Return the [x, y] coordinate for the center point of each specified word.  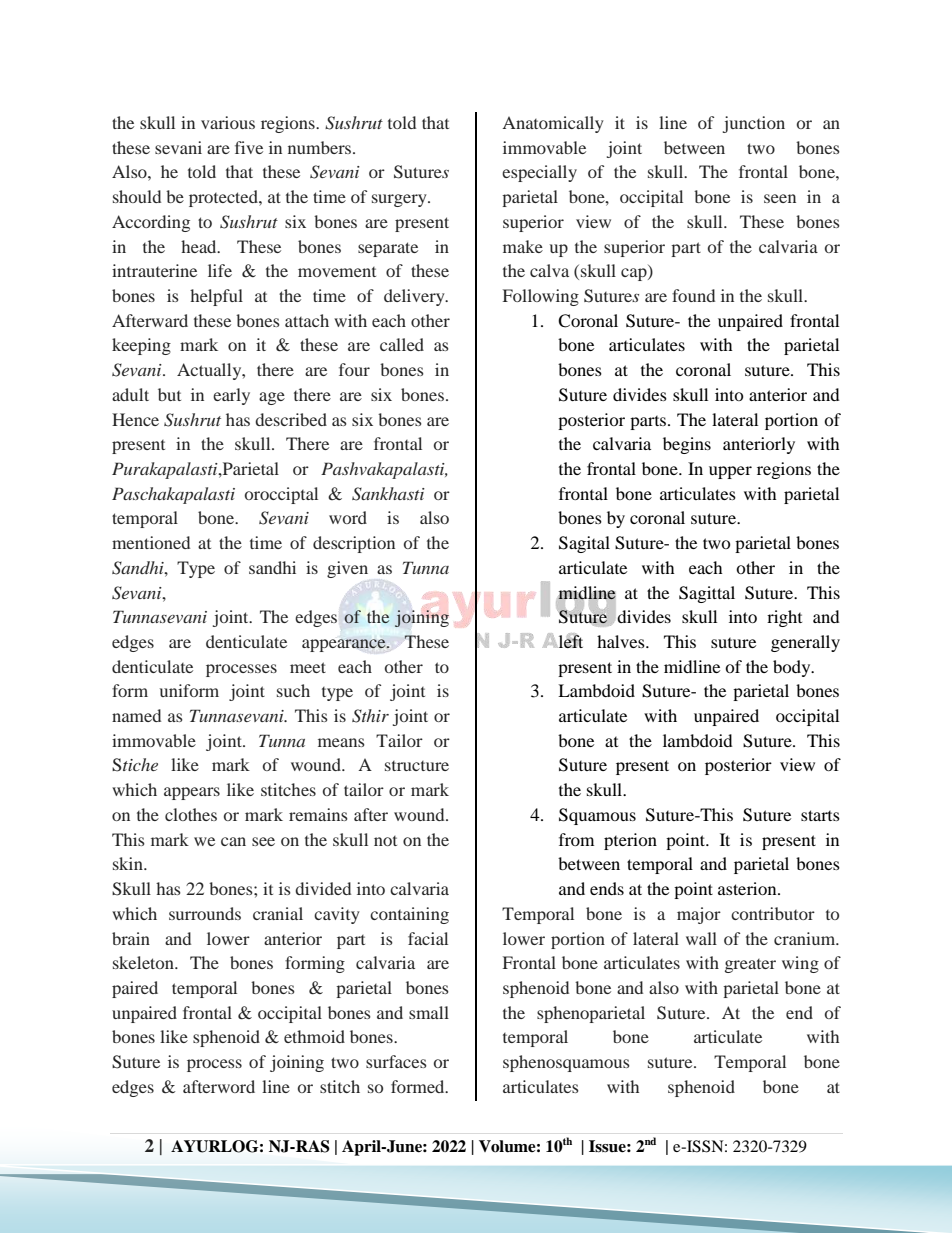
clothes [191, 814]
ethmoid [314, 1036]
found [693, 295]
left [570, 640]
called [402, 344]
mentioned [151, 542]
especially [539, 173]
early [231, 396]
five [249, 147]
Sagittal [707, 594]
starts [820, 815]
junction [754, 124]
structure [417, 766]
